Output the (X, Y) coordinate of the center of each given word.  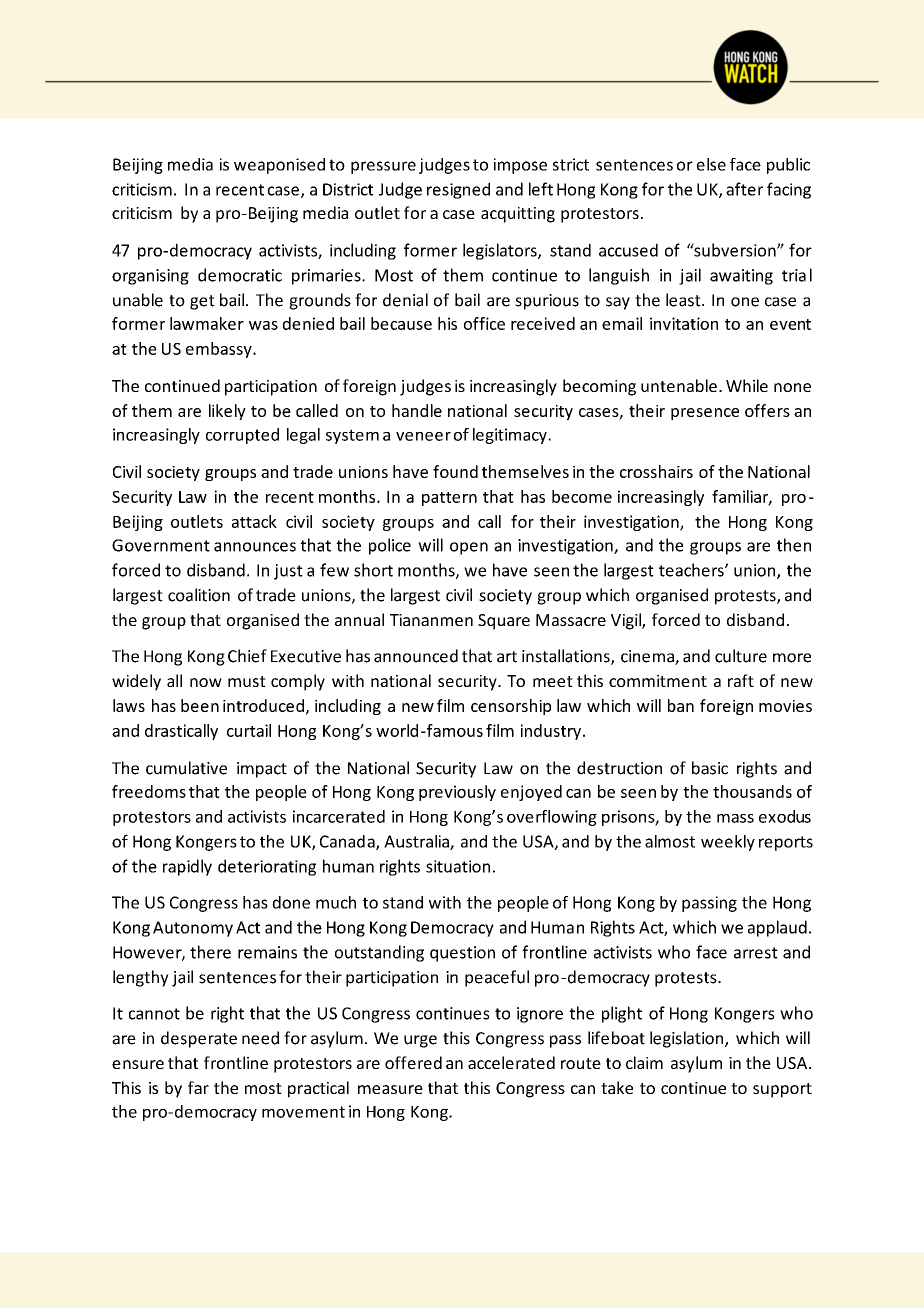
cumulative (186, 768)
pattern (449, 499)
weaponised (279, 166)
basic (710, 768)
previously (457, 793)
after (744, 189)
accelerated (511, 1062)
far (198, 1087)
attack (254, 521)
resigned (458, 190)
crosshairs (656, 471)
